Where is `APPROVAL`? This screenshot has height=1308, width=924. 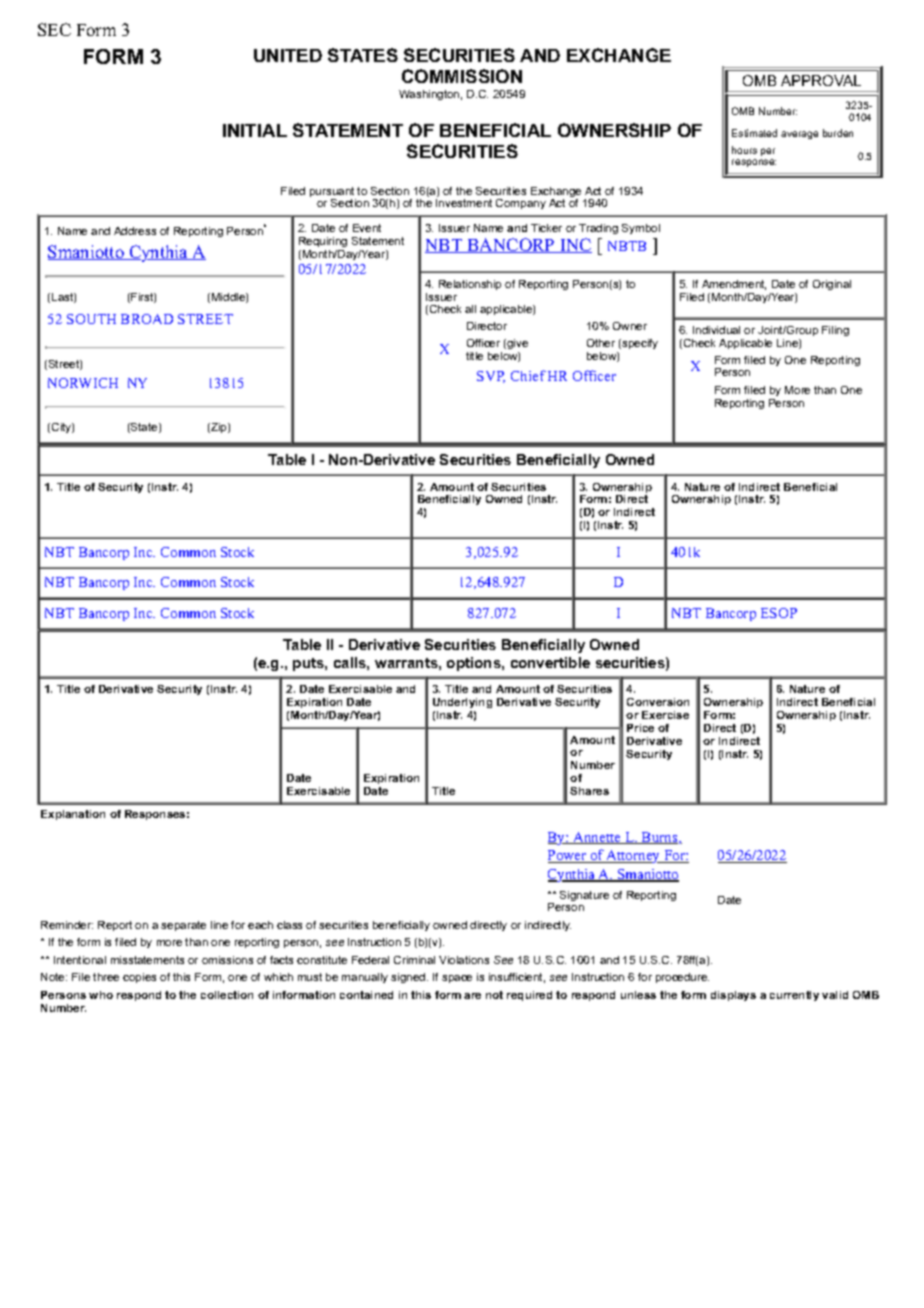
APPROVAL is located at coordinates (821, 80).
